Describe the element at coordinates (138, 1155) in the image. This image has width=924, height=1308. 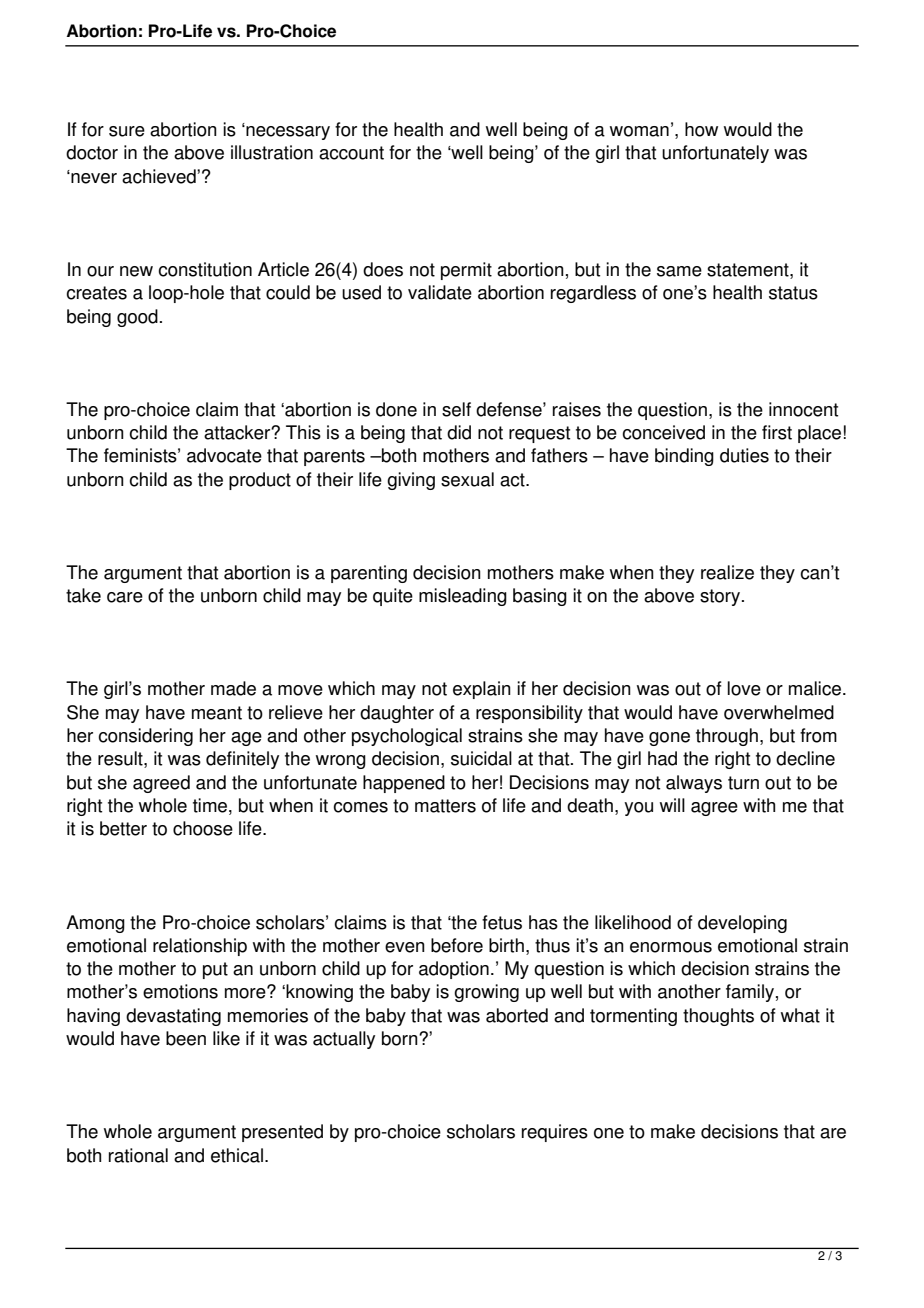
I see `rational` at that location.
